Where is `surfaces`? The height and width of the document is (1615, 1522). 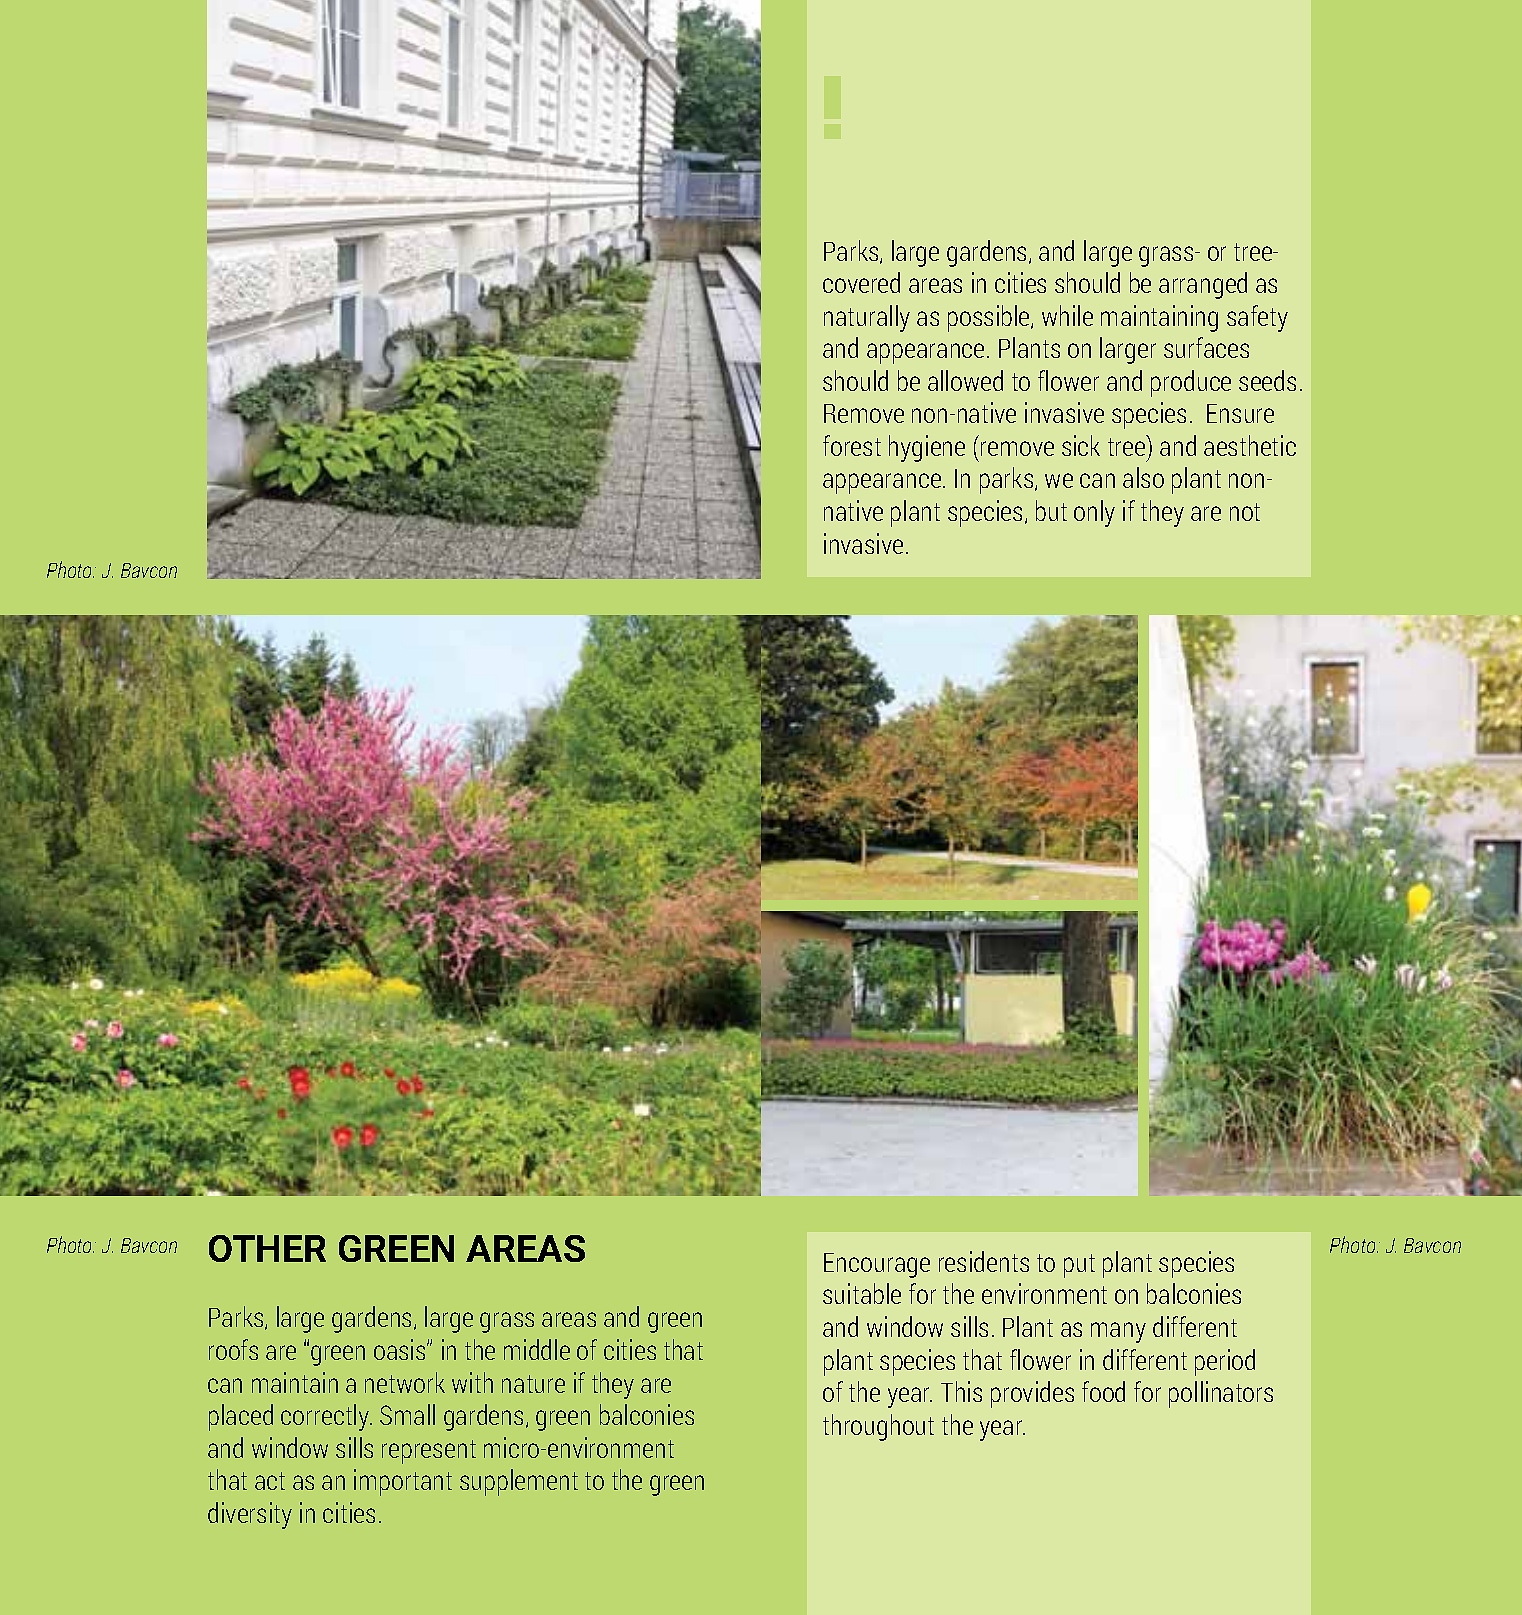
surfaces is located at coordinates (1206, 347).
